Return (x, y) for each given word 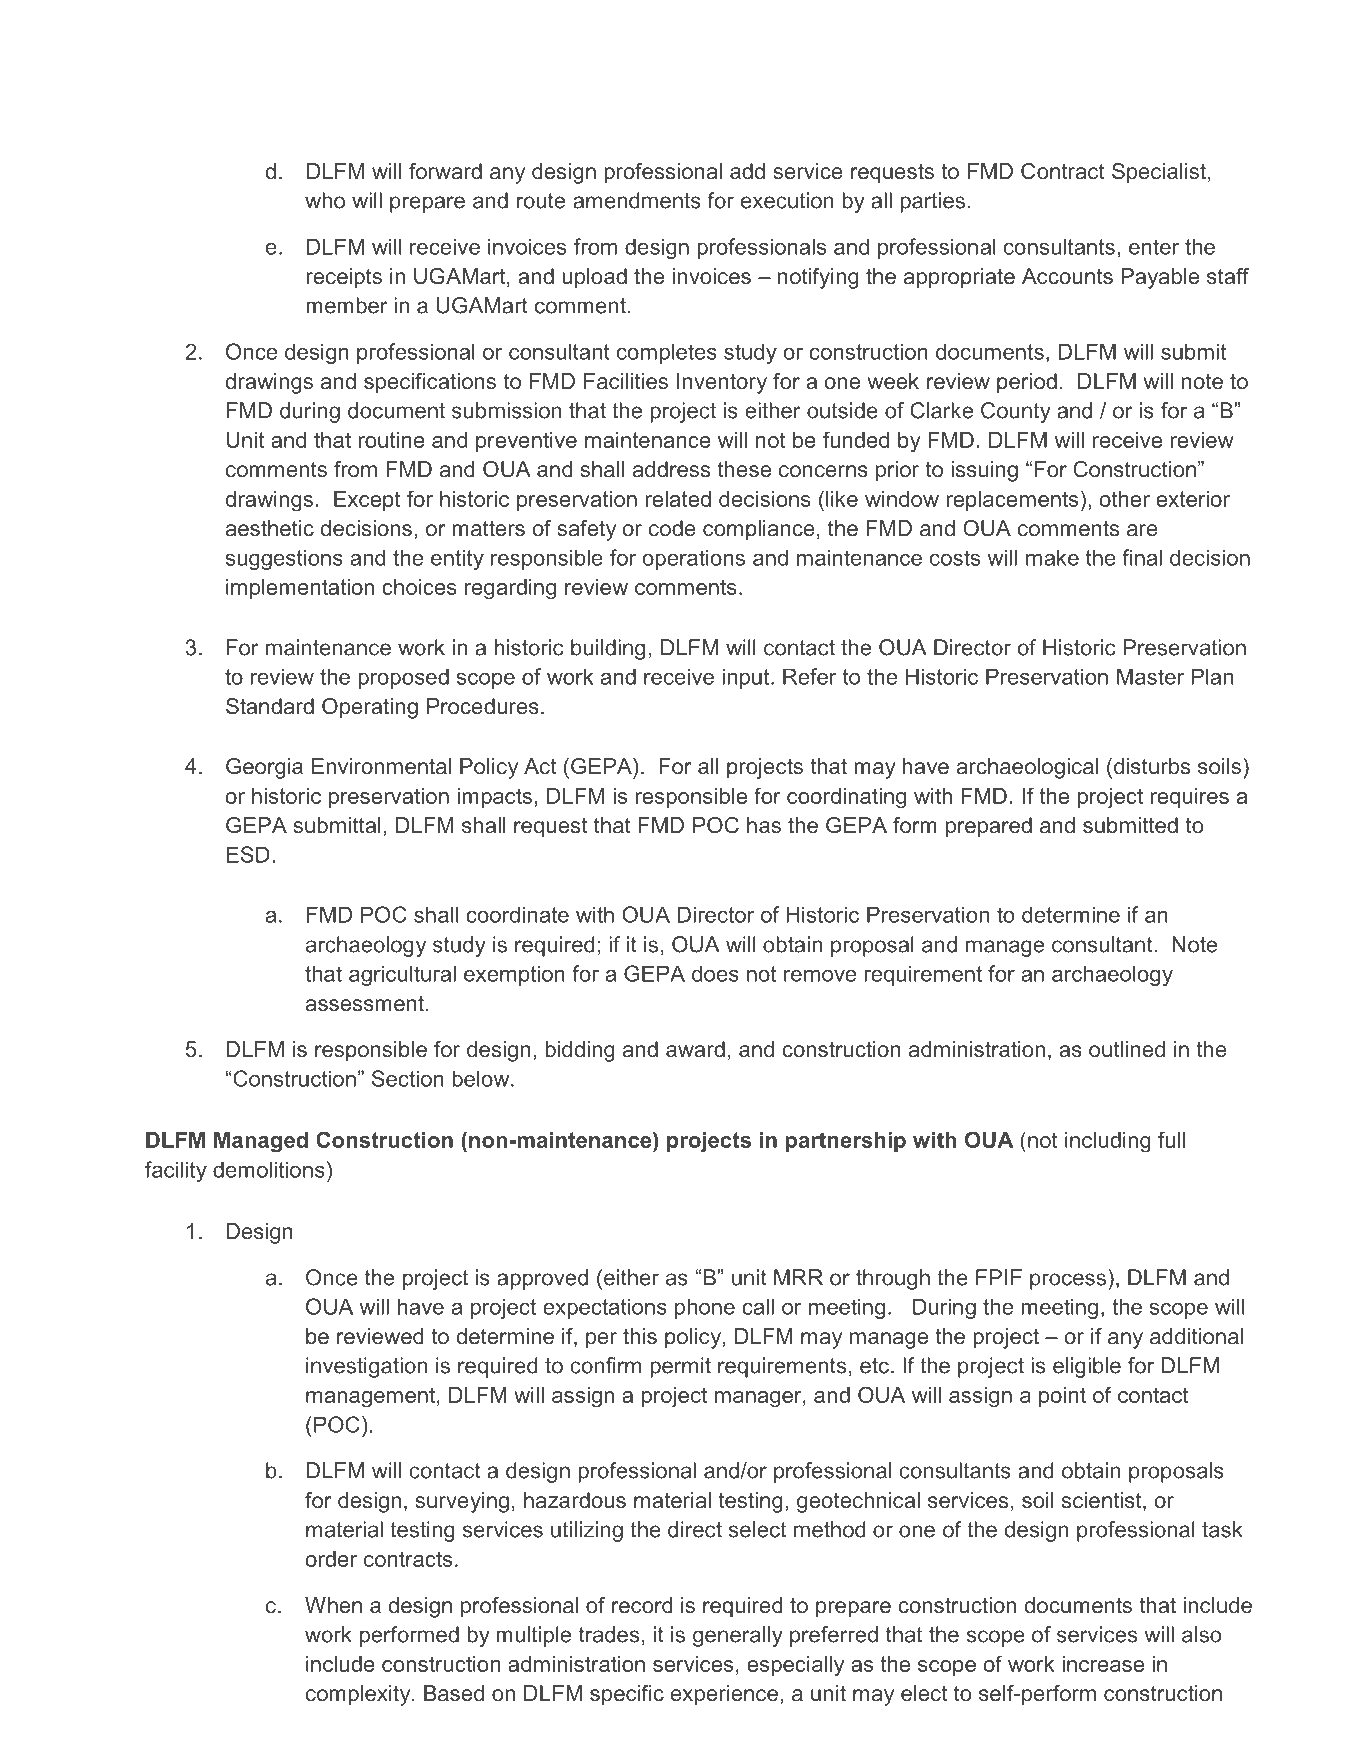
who (325, 200)
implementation (300, 589)
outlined (1127, 1049)
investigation (366, 1367)
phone (705, 1308)
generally (738, 1636)
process (1068, 1281)
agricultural (402, 975)
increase (1103, 1664)
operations (693, 559)
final (1142, 557)
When (333, 1605)
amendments (637, 200)
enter (1154, 247)
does (715, 973)
